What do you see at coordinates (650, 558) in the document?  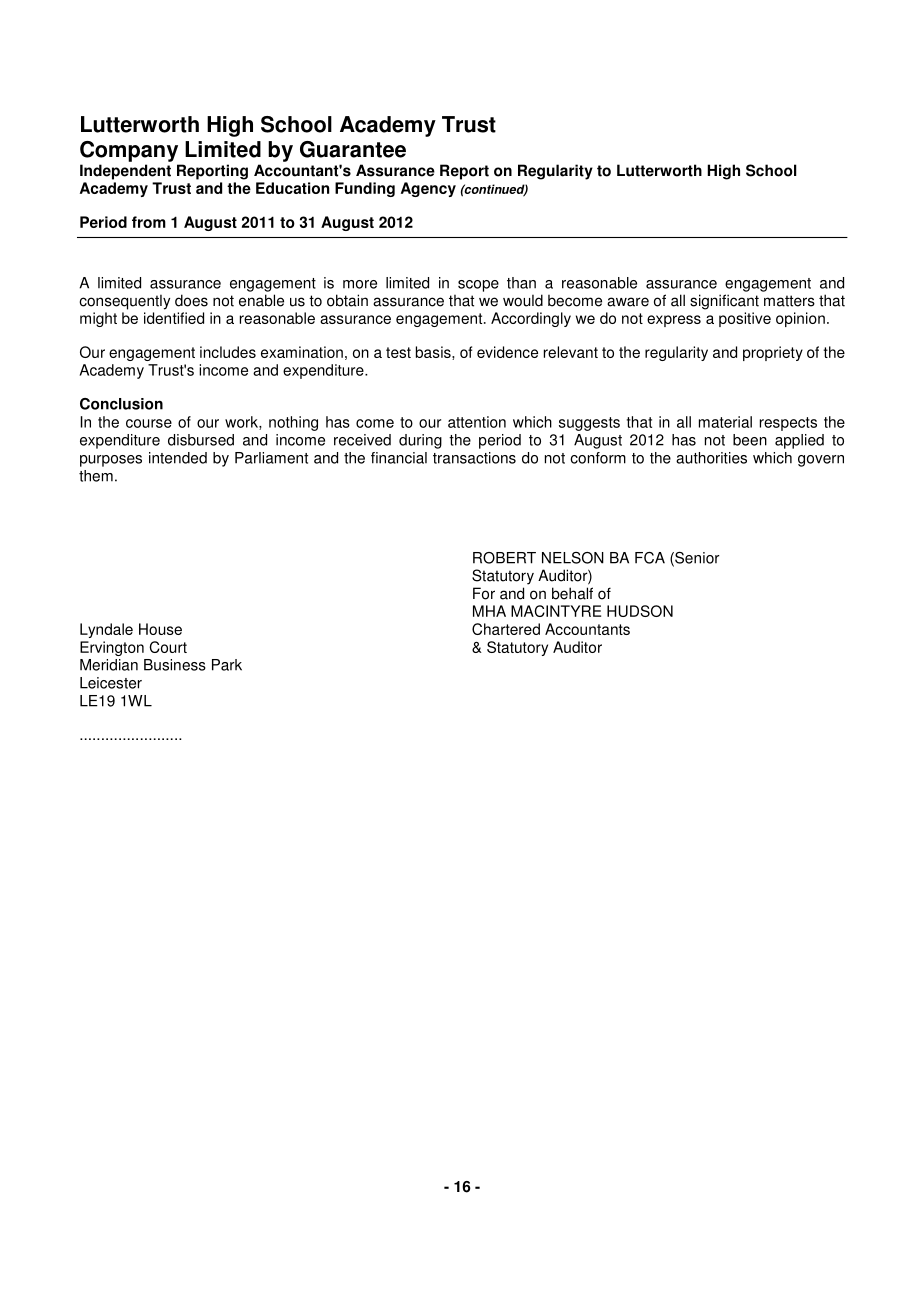 I see `FCA` at bounding box center [650, 558].
